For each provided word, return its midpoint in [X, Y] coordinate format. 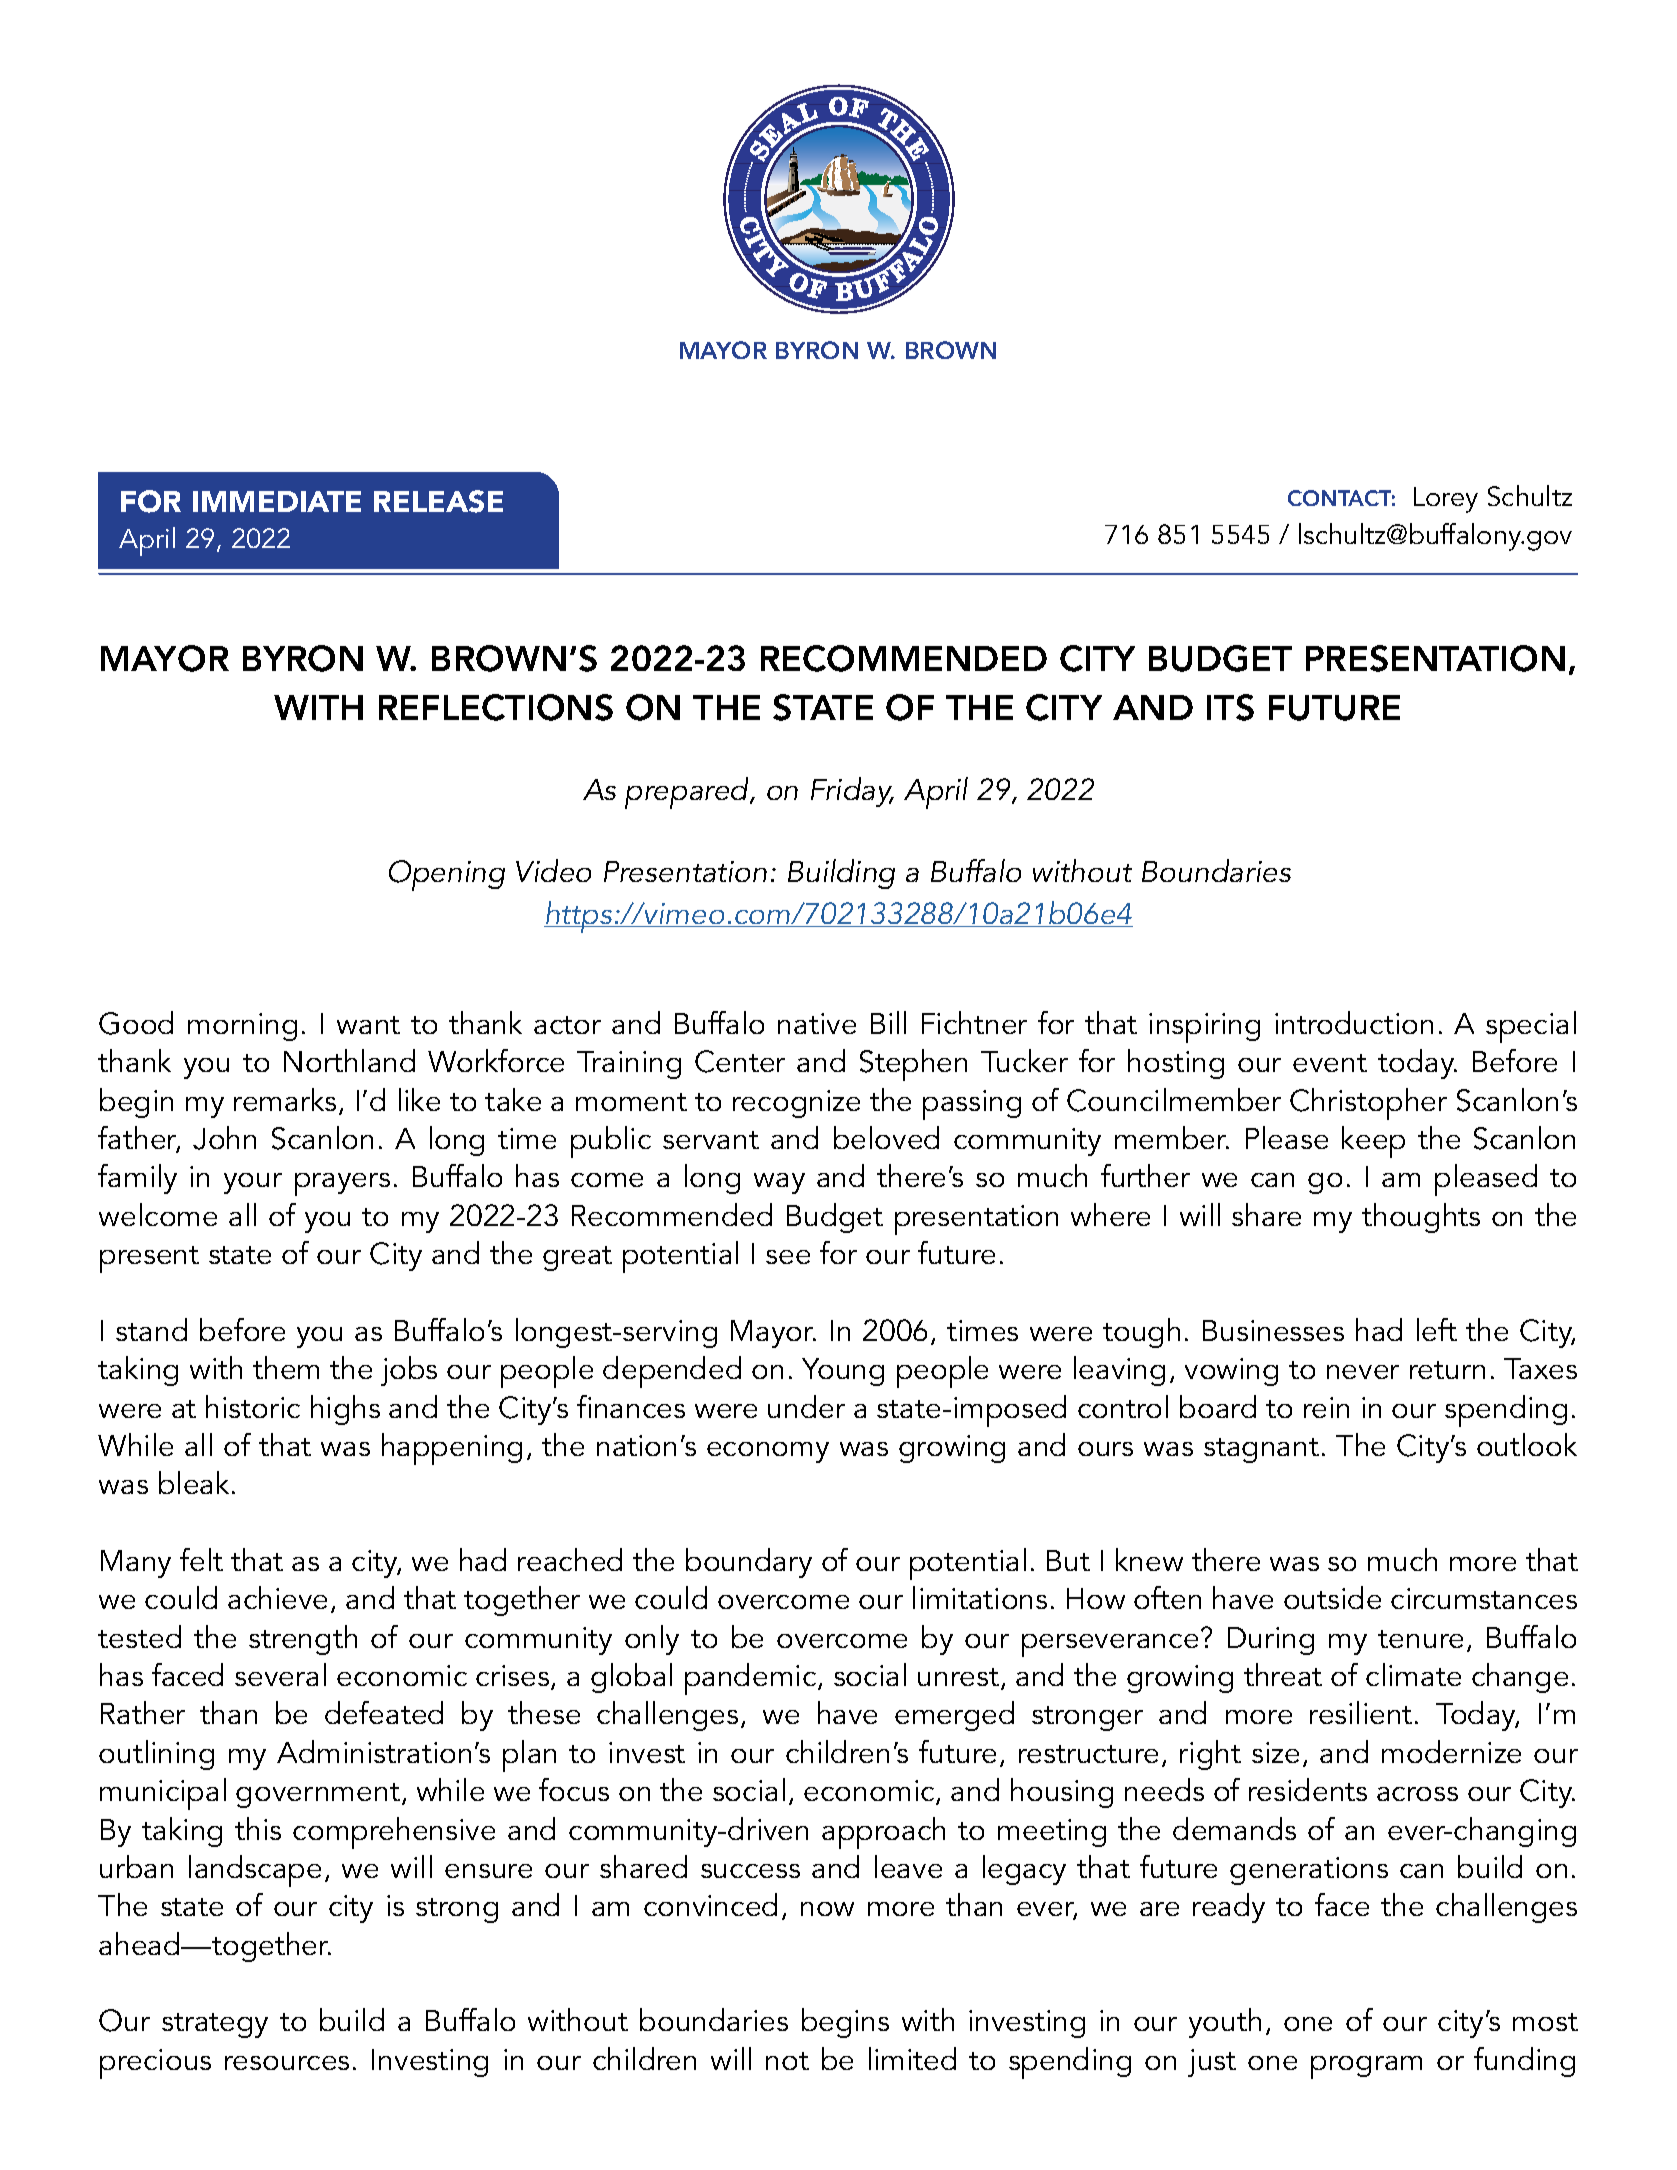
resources [287, 2063]
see [788, 1257]
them [286, 1367]
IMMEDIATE [277, 501]
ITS [1230, 707]
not [787, 2061]
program [1366, 2067]
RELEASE [438, 501]
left [1437, 1329]
